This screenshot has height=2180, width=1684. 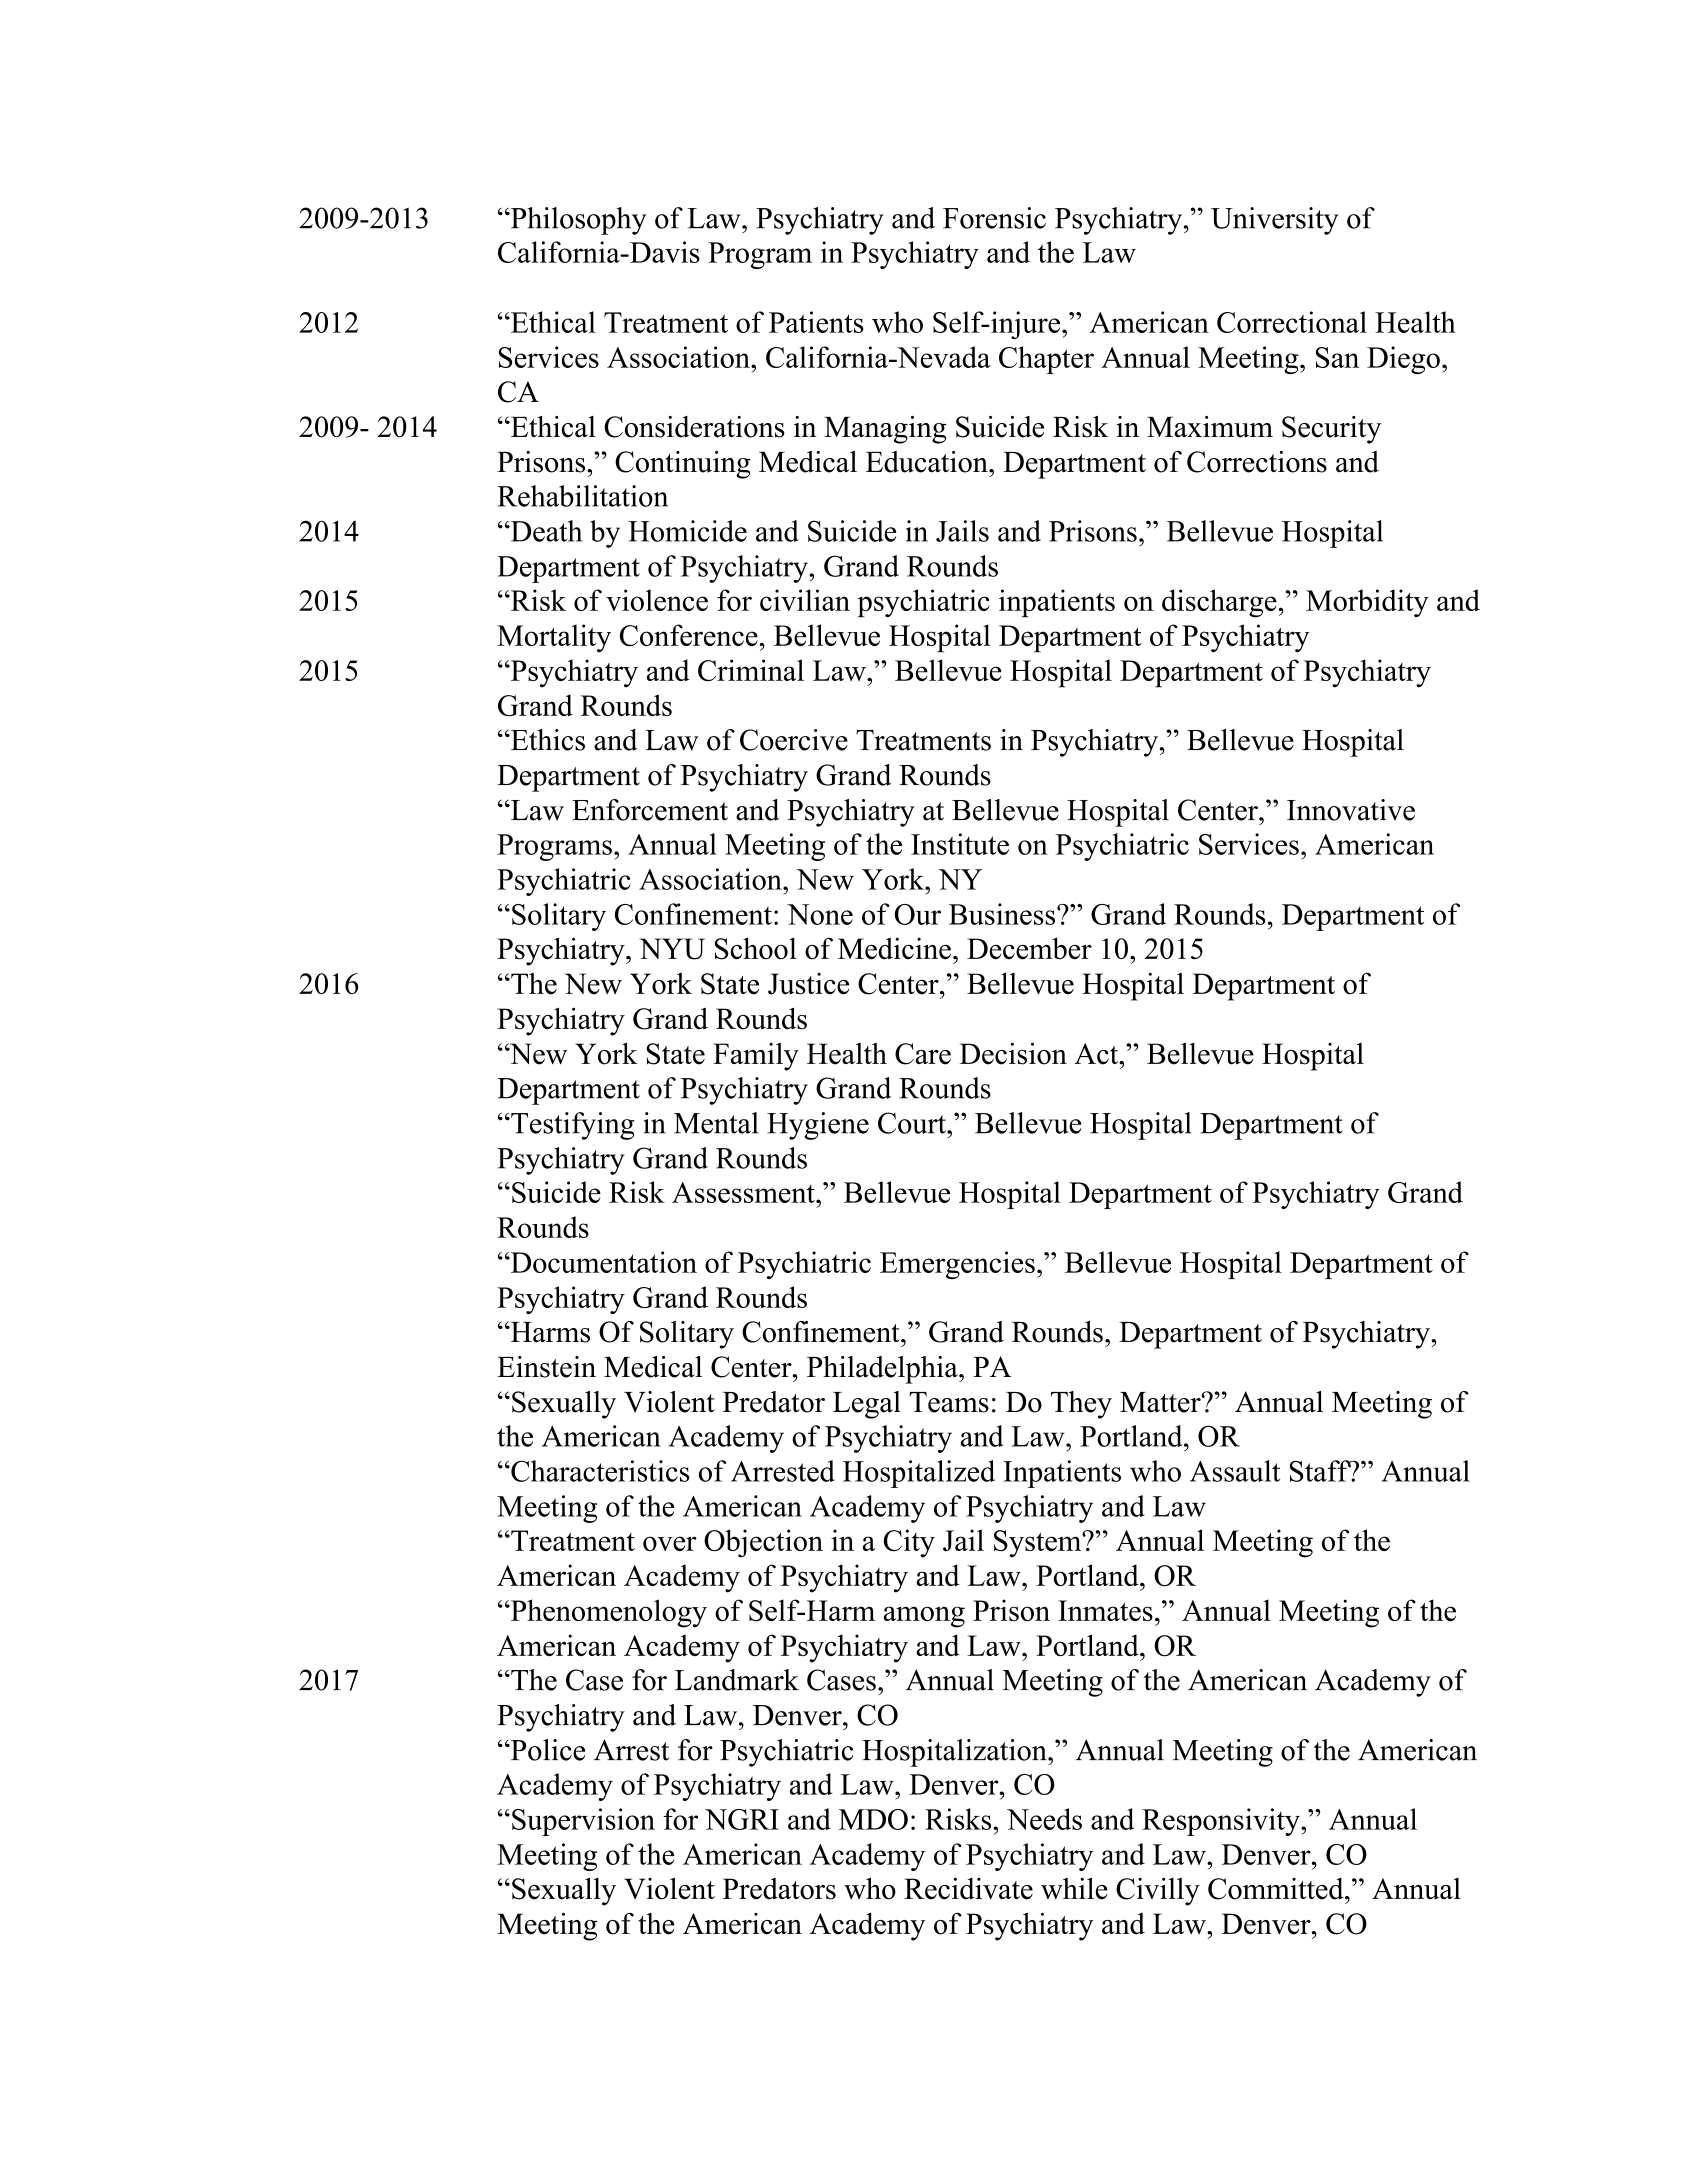 I want to click on civilian, so click(x=805, y=600).
